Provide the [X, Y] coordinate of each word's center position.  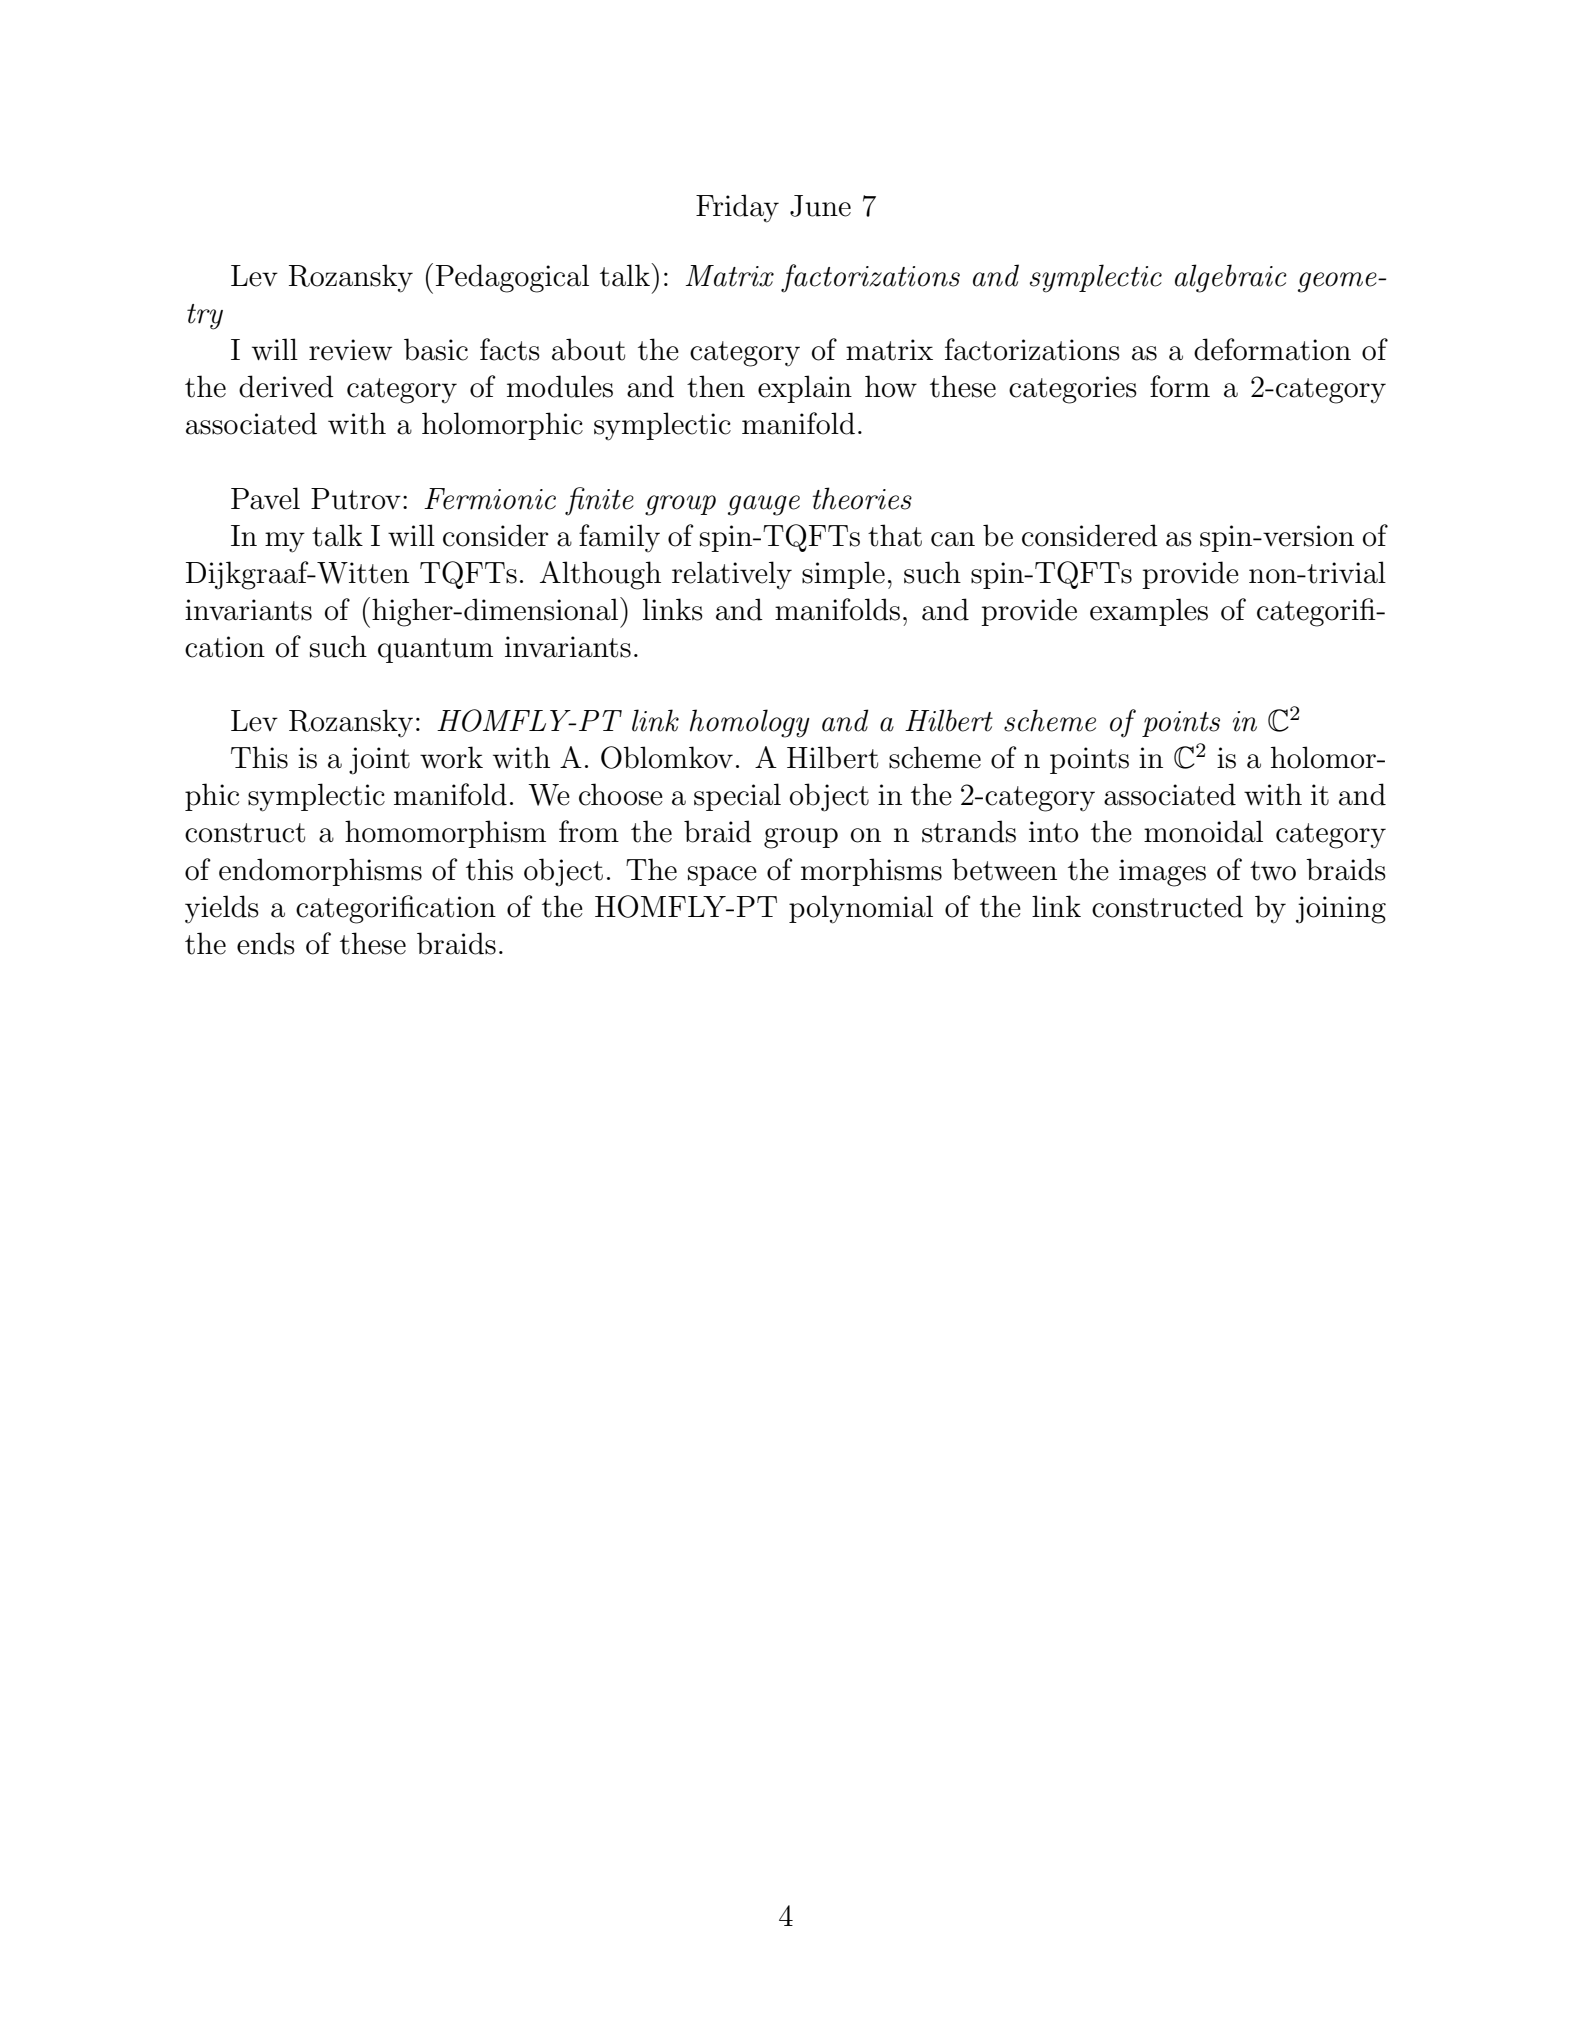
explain [805, 389]
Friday [737, 208]
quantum [435, 650]
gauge [764, 505]
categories [1073, 390]
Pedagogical [512, 278]
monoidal [1203, 831]
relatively [732, 575]
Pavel [265, 498]
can [953, 539]
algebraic [1231, 278]
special [737, 797]
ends [266, 943]
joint [379, 761]
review [350, 350]
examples [1149, 612]
